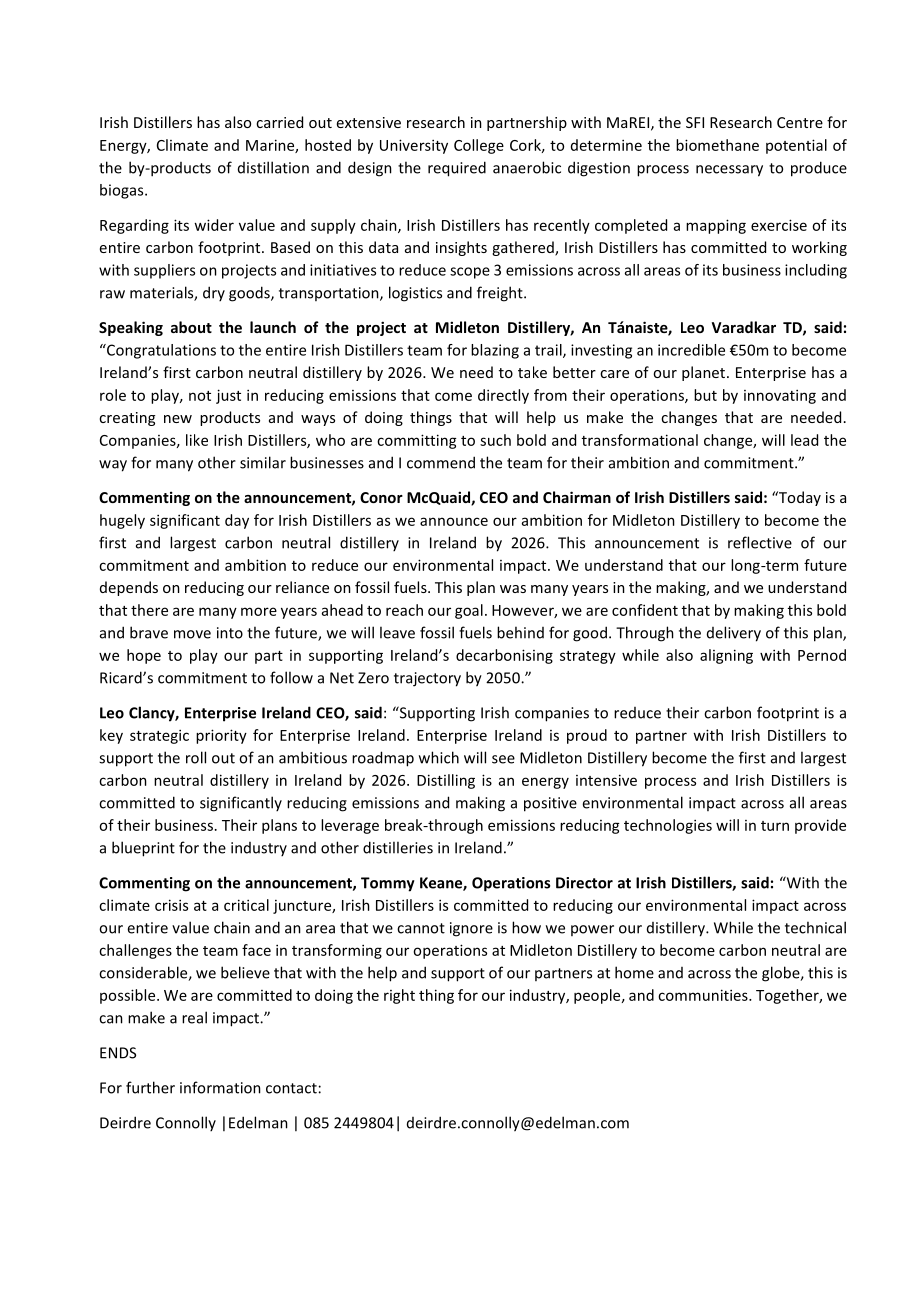 The width and height of the screenshot is (924, 1308). Describe the element at coordinates (717, 145) in the screenshot. I see `biomethane` at that location.
